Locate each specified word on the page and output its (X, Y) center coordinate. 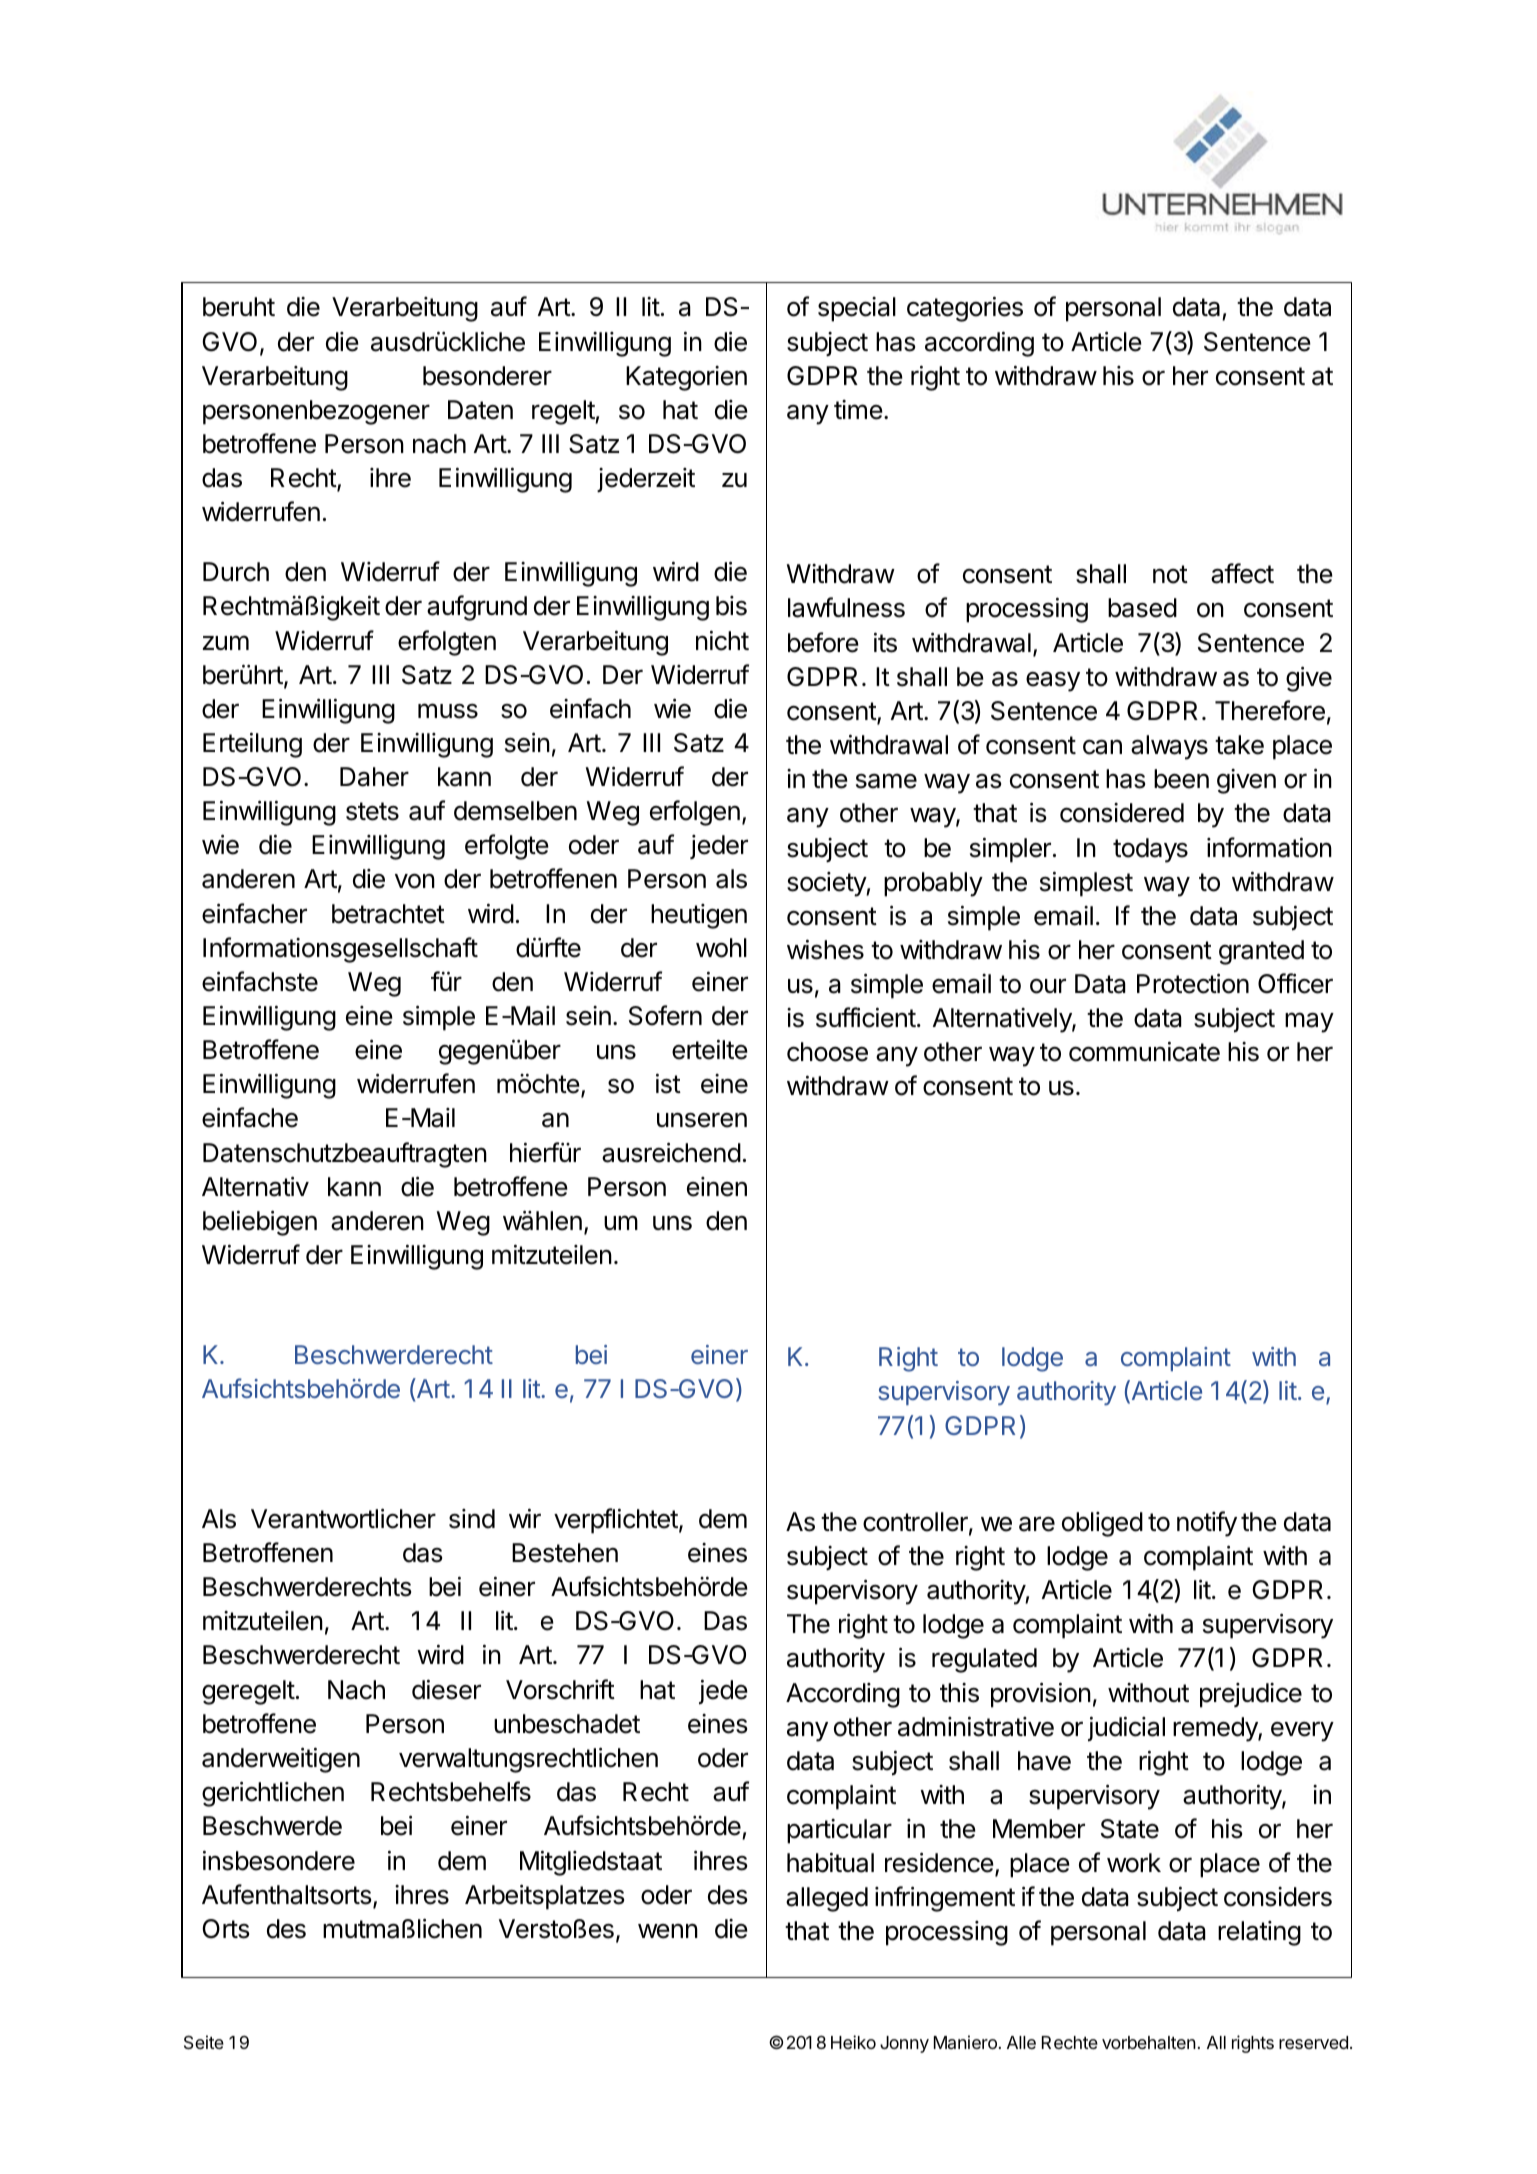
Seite (204, 2042)
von (415, 881)
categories (965, 309)
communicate (1144, 1051)
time (858, 410)
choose (827, 1052)
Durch (236, 572)
